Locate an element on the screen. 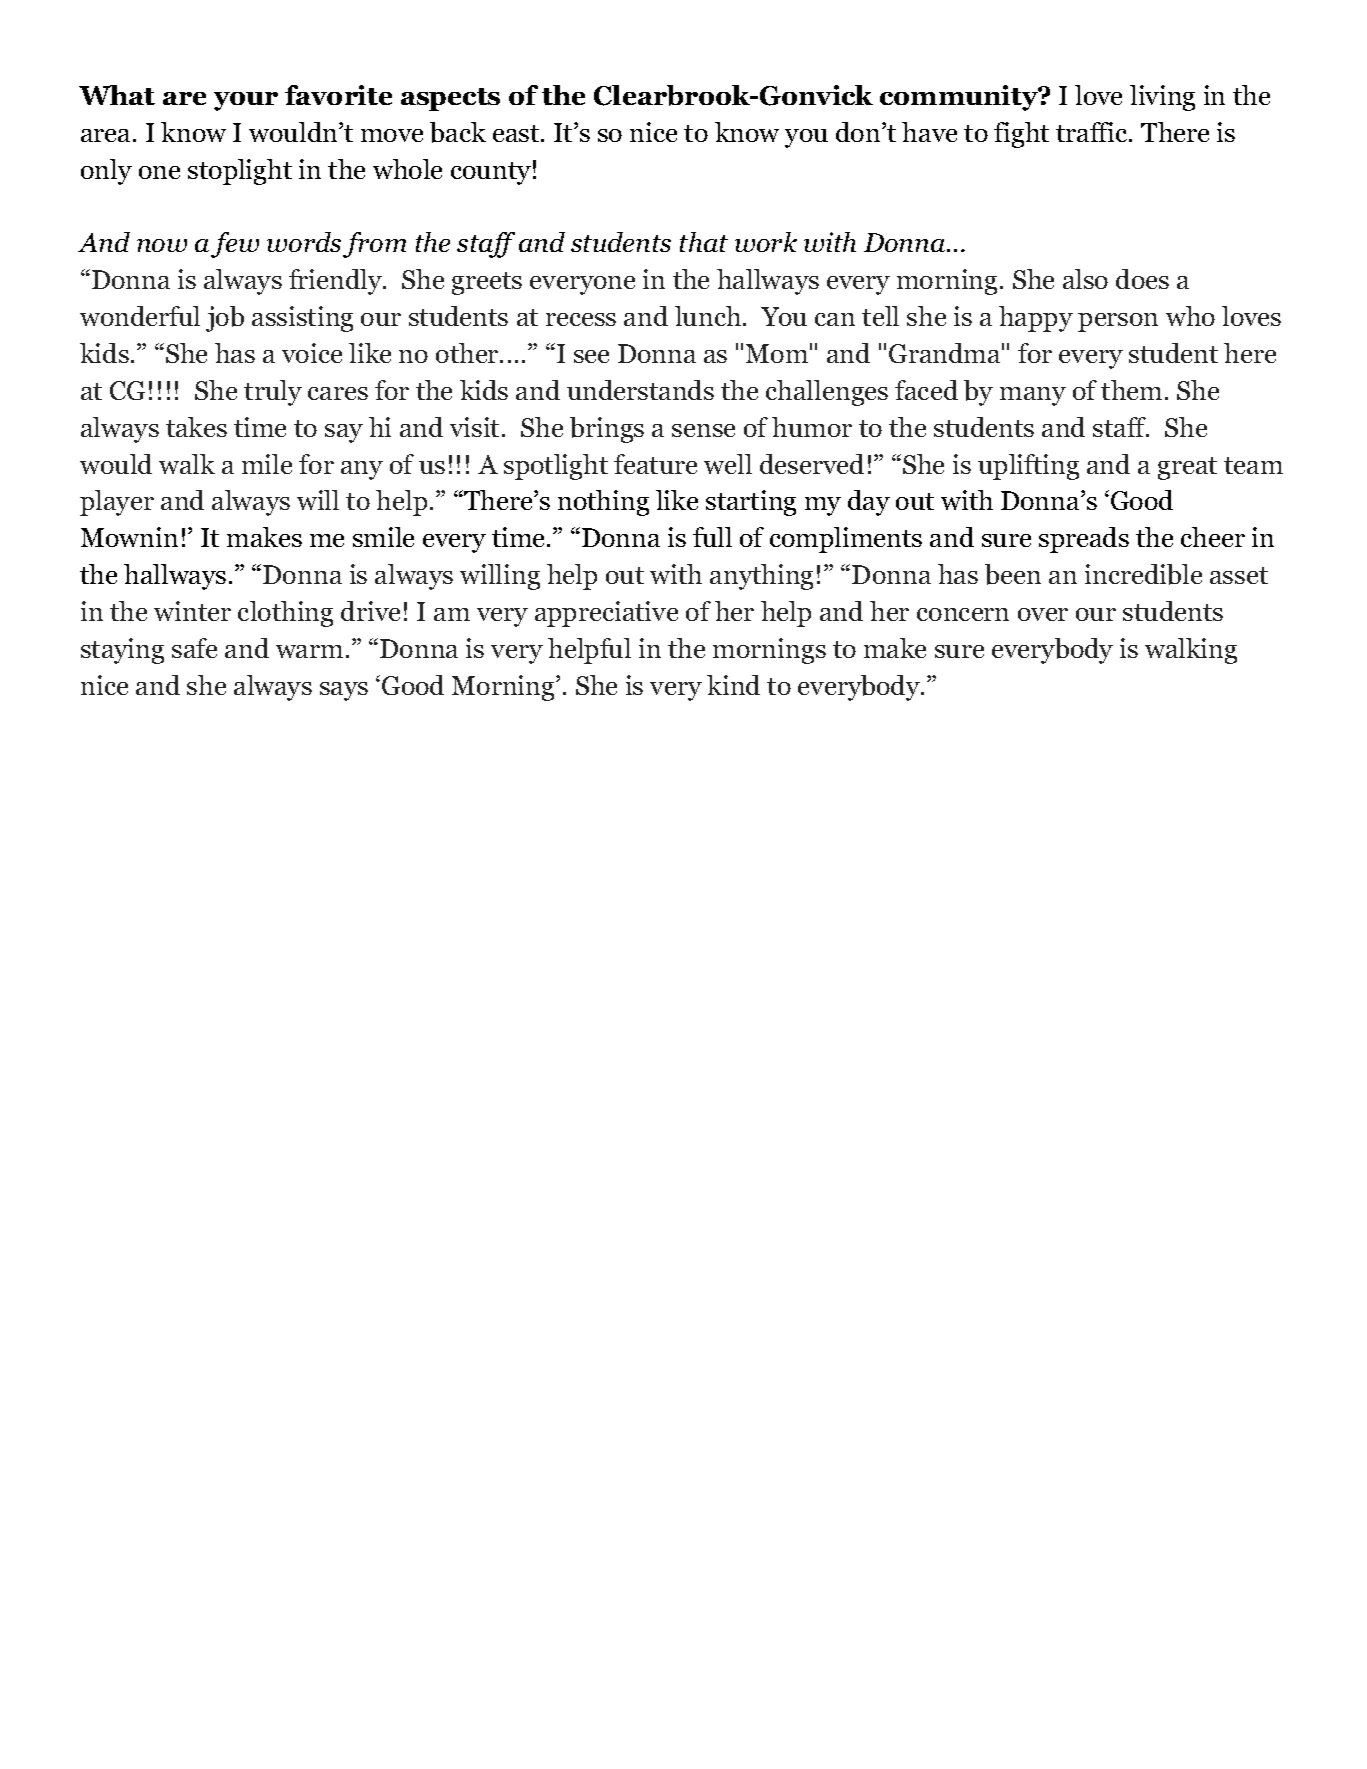  understands is located at coordinates (640, 390).
